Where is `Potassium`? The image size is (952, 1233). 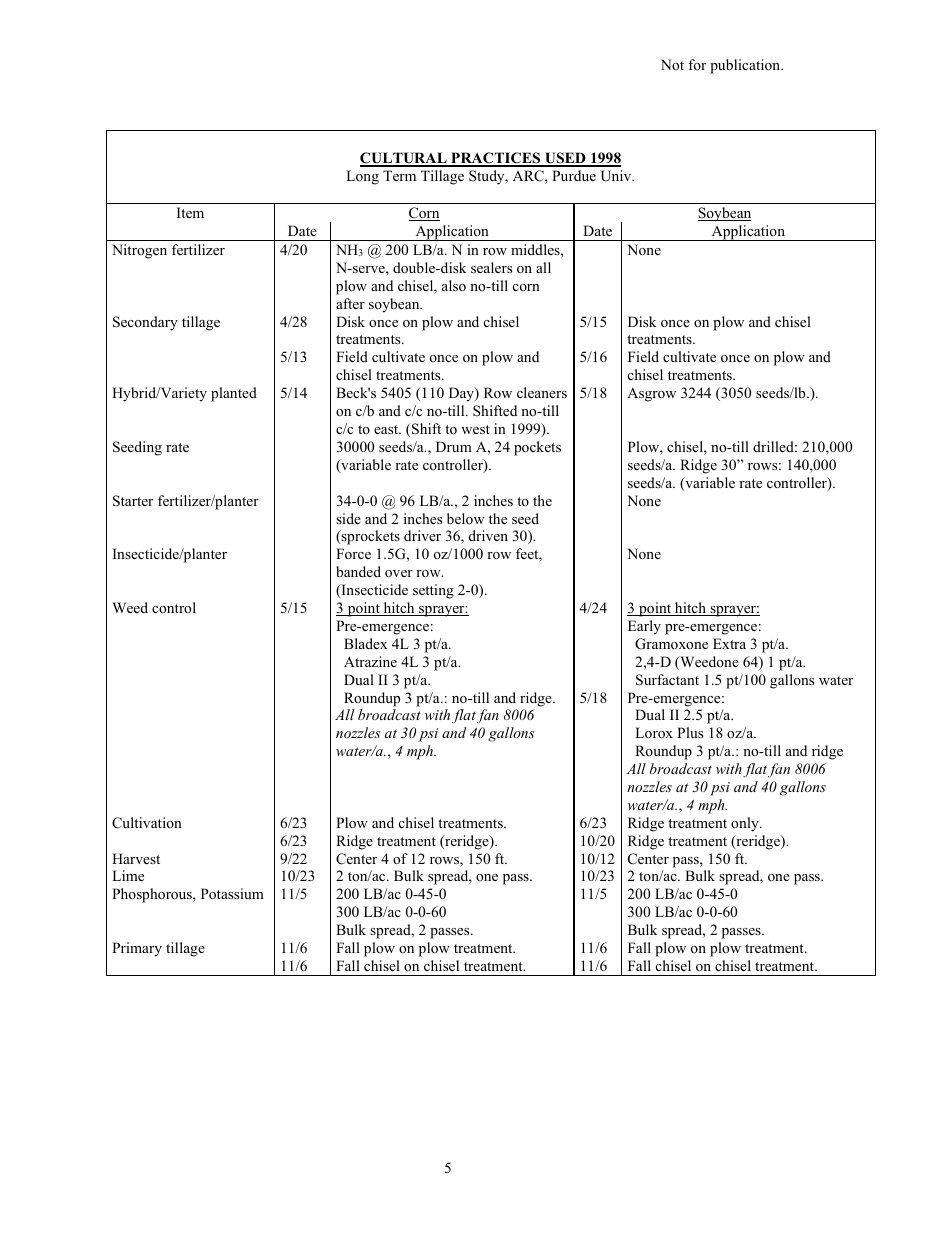
Potassium is located at coordinates (232, 893).
